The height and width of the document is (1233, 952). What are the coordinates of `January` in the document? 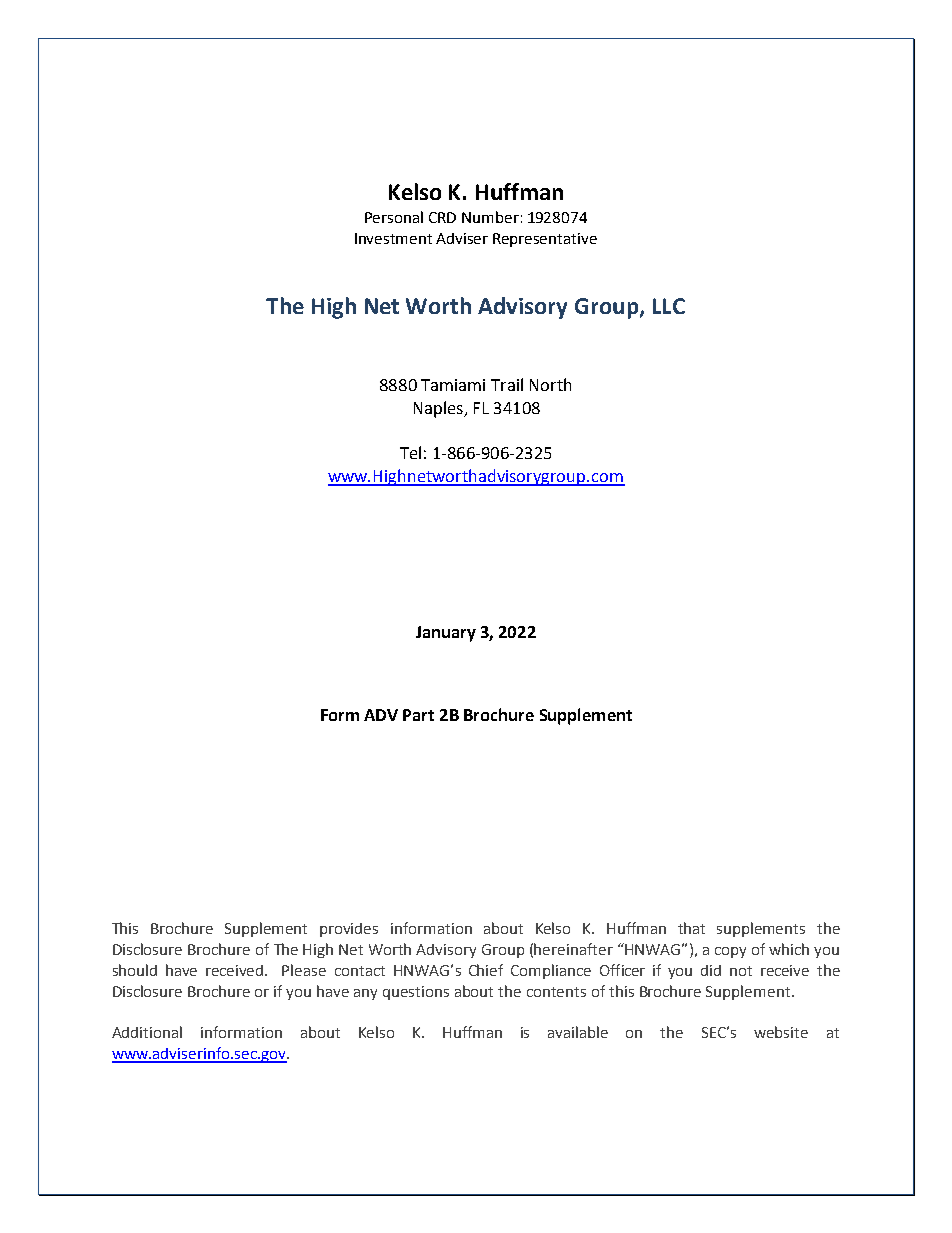 It's located at (446, 634).
